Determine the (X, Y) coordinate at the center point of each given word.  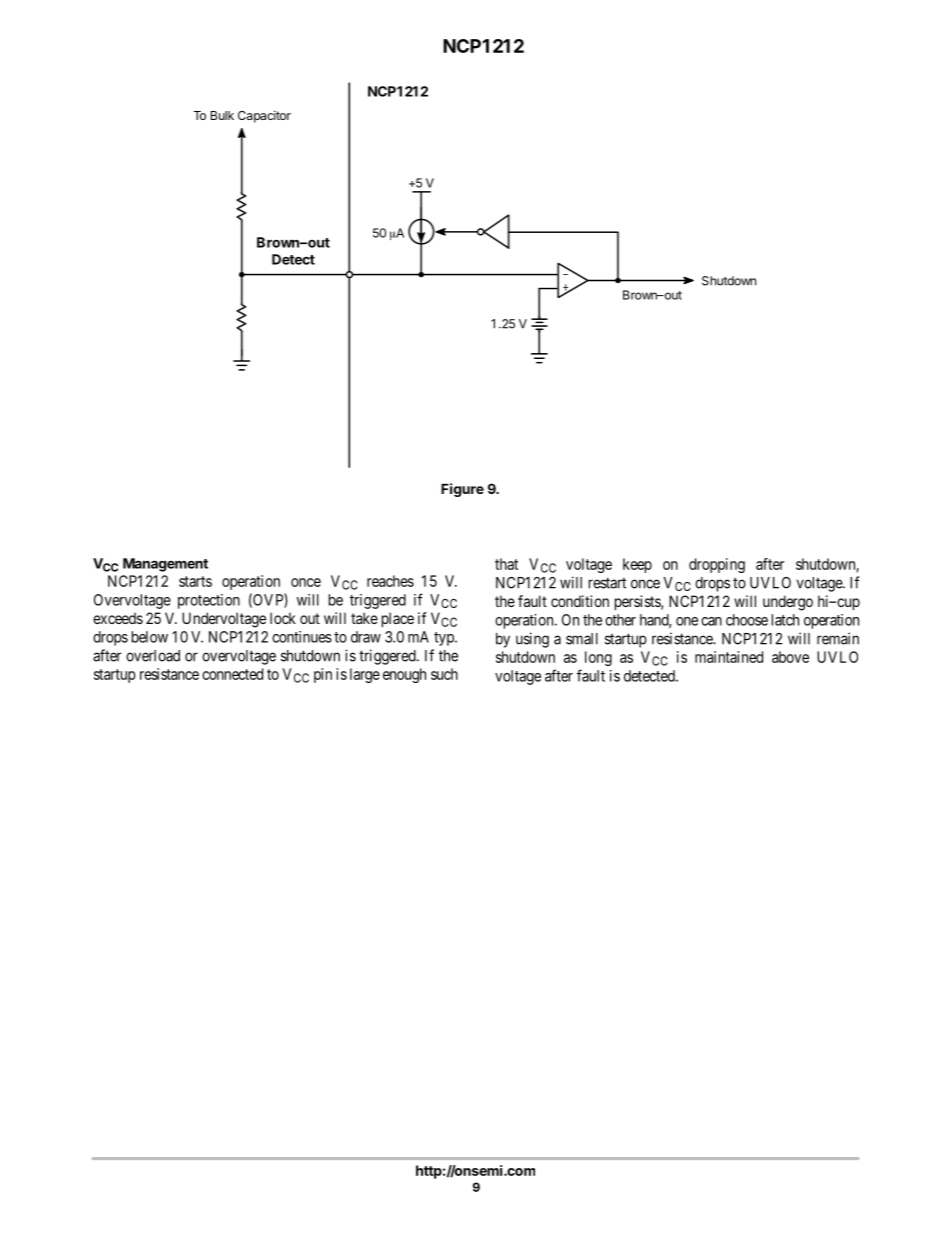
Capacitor (264, 116)
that (506, 564)
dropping (717, 565)
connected (232, 674)
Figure (462, 490)
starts (195, 581)
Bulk (222, 115)
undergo (788, 603)
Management (165, 565)
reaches (390, 581)
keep (637, 565)
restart (607, 583)
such (444, 674)
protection (209, 601)
